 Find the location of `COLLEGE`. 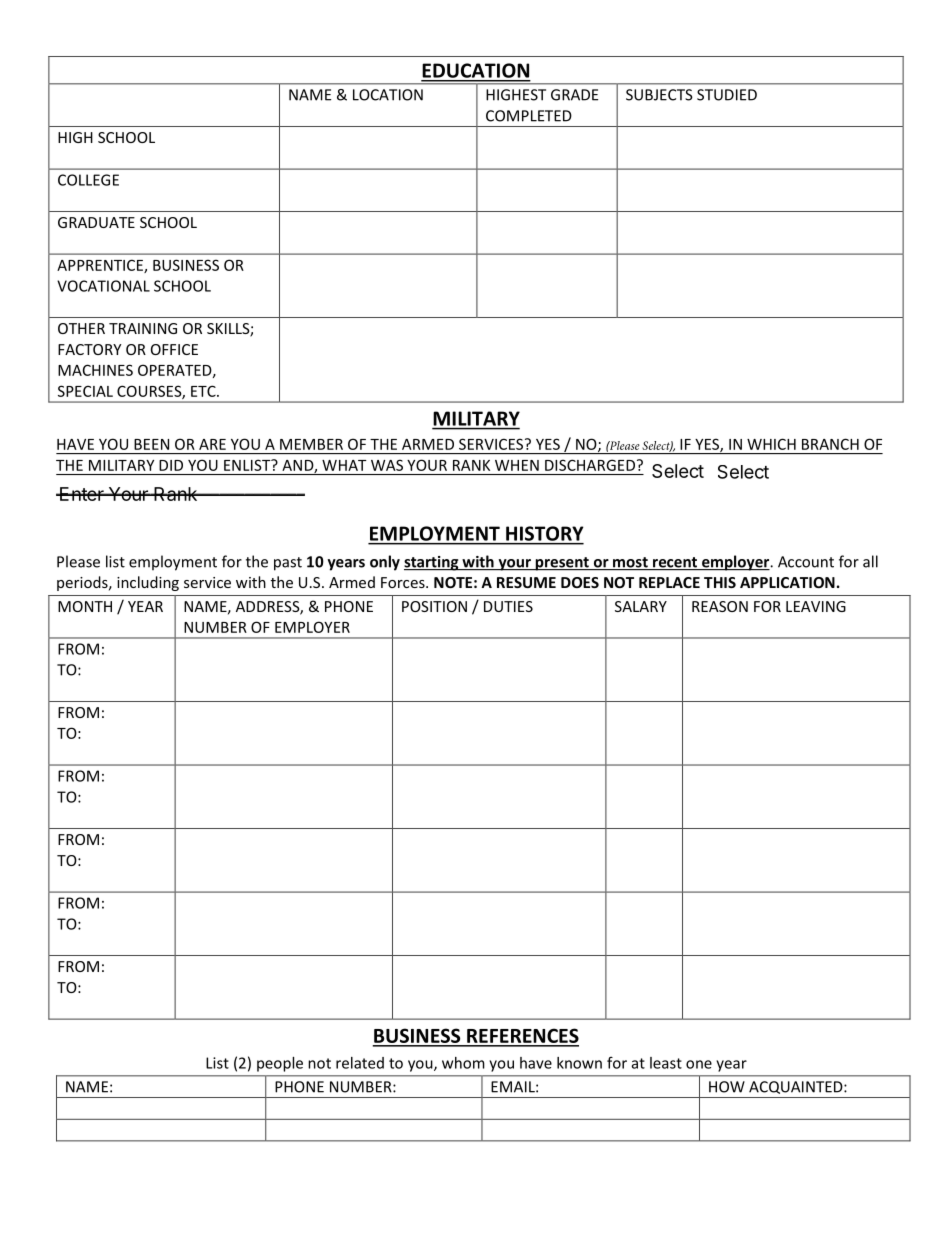

COLLEGE is located at coordinates (88, 180).
